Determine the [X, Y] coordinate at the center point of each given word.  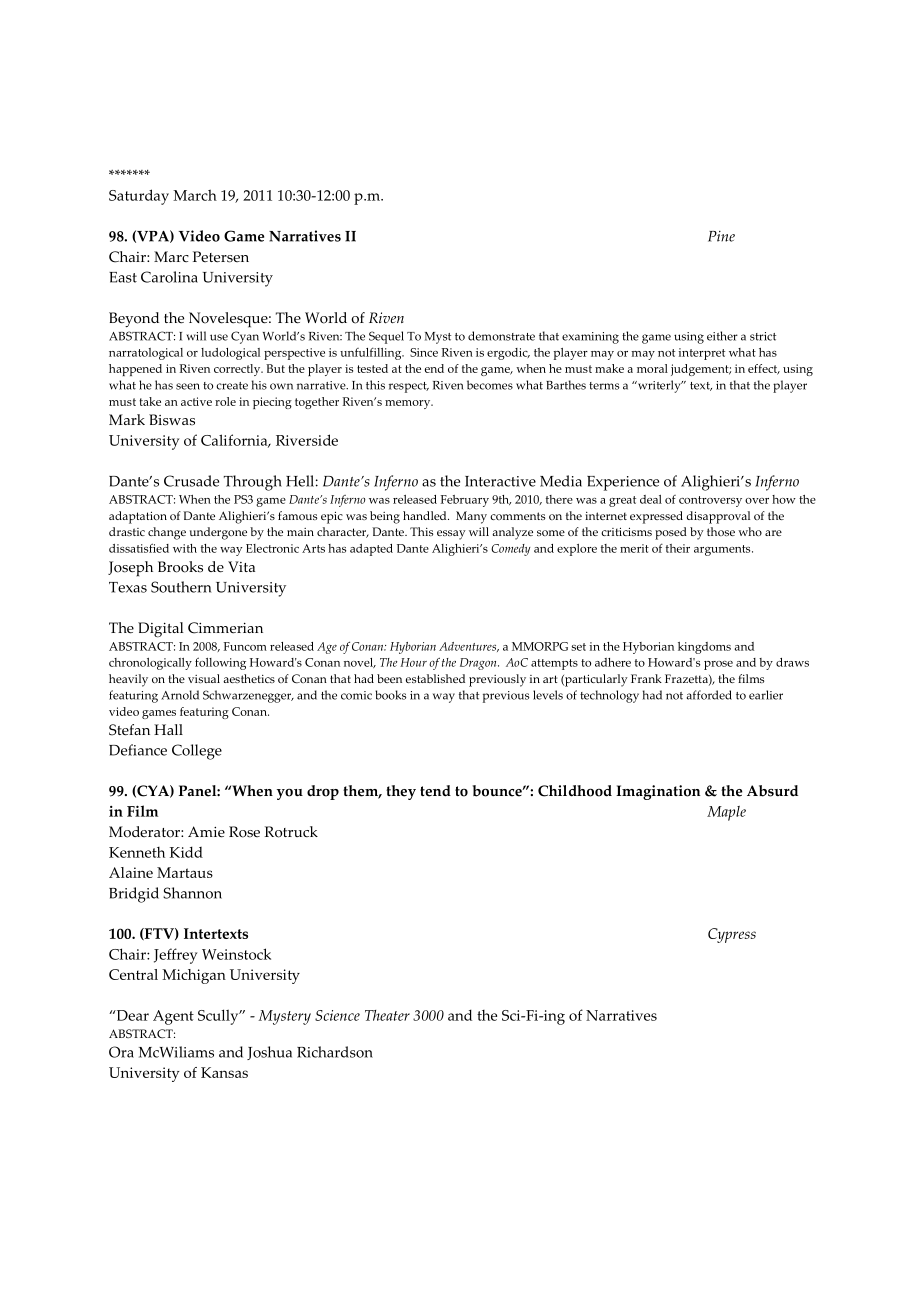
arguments [723, 550]
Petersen [221, 257]
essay [451, 535]
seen [188, 386]
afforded [709, 695]
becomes [490, 385]
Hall [168, 729]
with [185, 548]
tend [435, 791]
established [435, 678]
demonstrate [501, 336]
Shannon [192, 893]
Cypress [732, 935]
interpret [701, 354]
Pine [721, 236]
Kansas [224, 1072]
